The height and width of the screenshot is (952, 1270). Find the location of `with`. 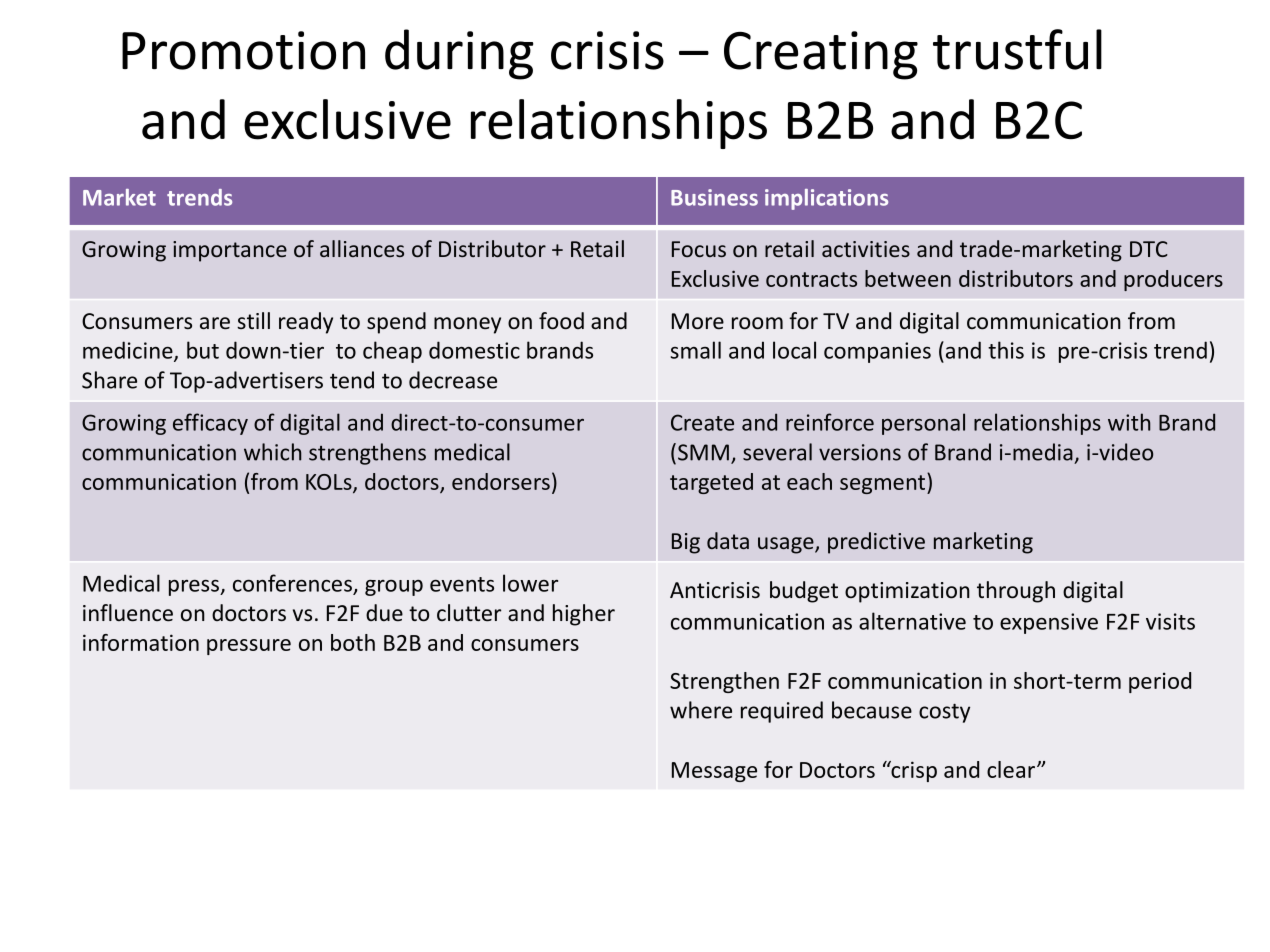

with is located at coordinates (1129, 422).
